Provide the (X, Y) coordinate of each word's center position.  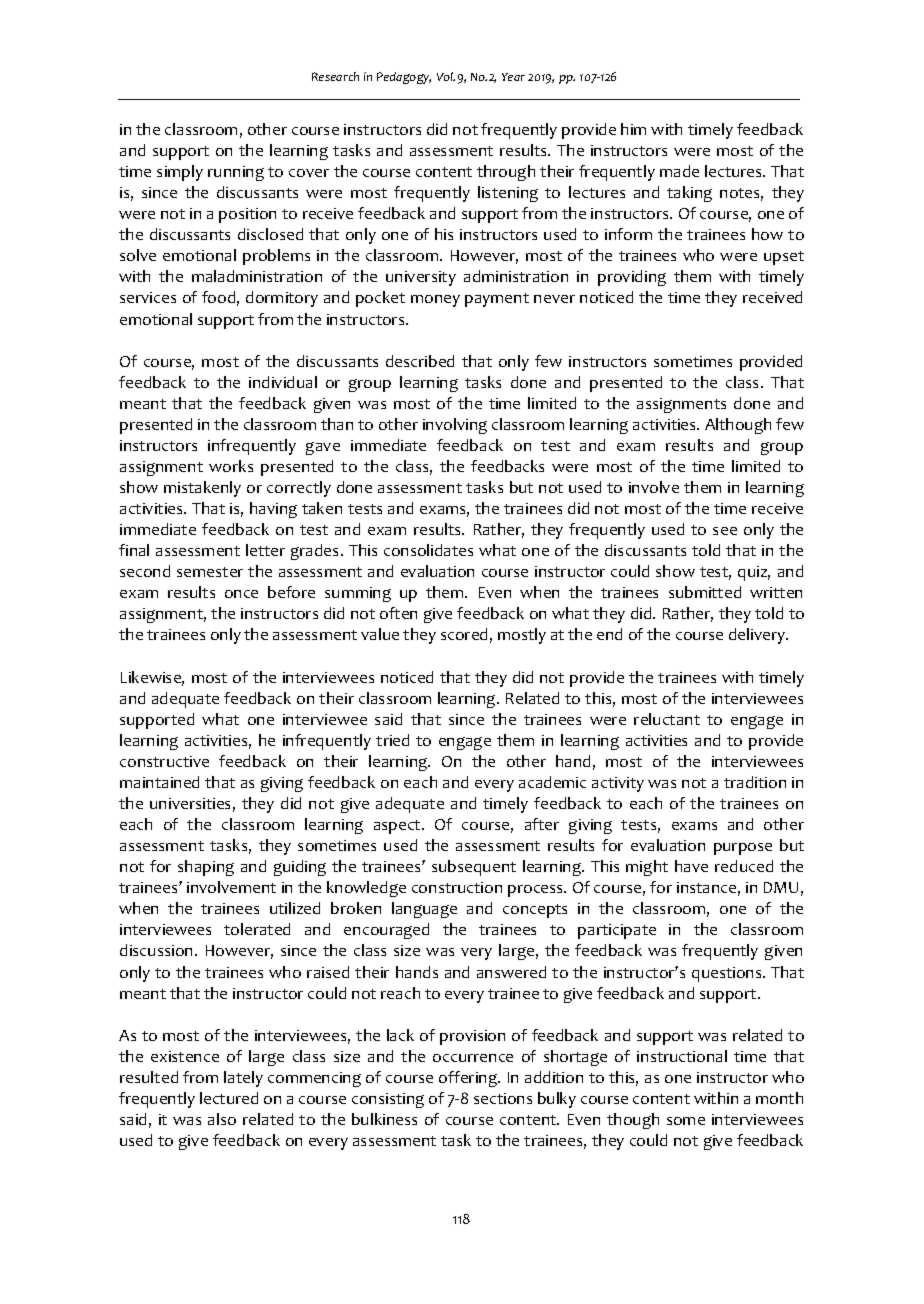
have (691, 866)
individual (283, 382)
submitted (705, 592)
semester (210, 572)
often (398, 613)
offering (469, 1079)
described (420, 361)
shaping (206, 868)
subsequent (474, 868)
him (633, 129)
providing (632, 278)
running (236, 173)
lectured (229, 1098)
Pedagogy (404, 78)
